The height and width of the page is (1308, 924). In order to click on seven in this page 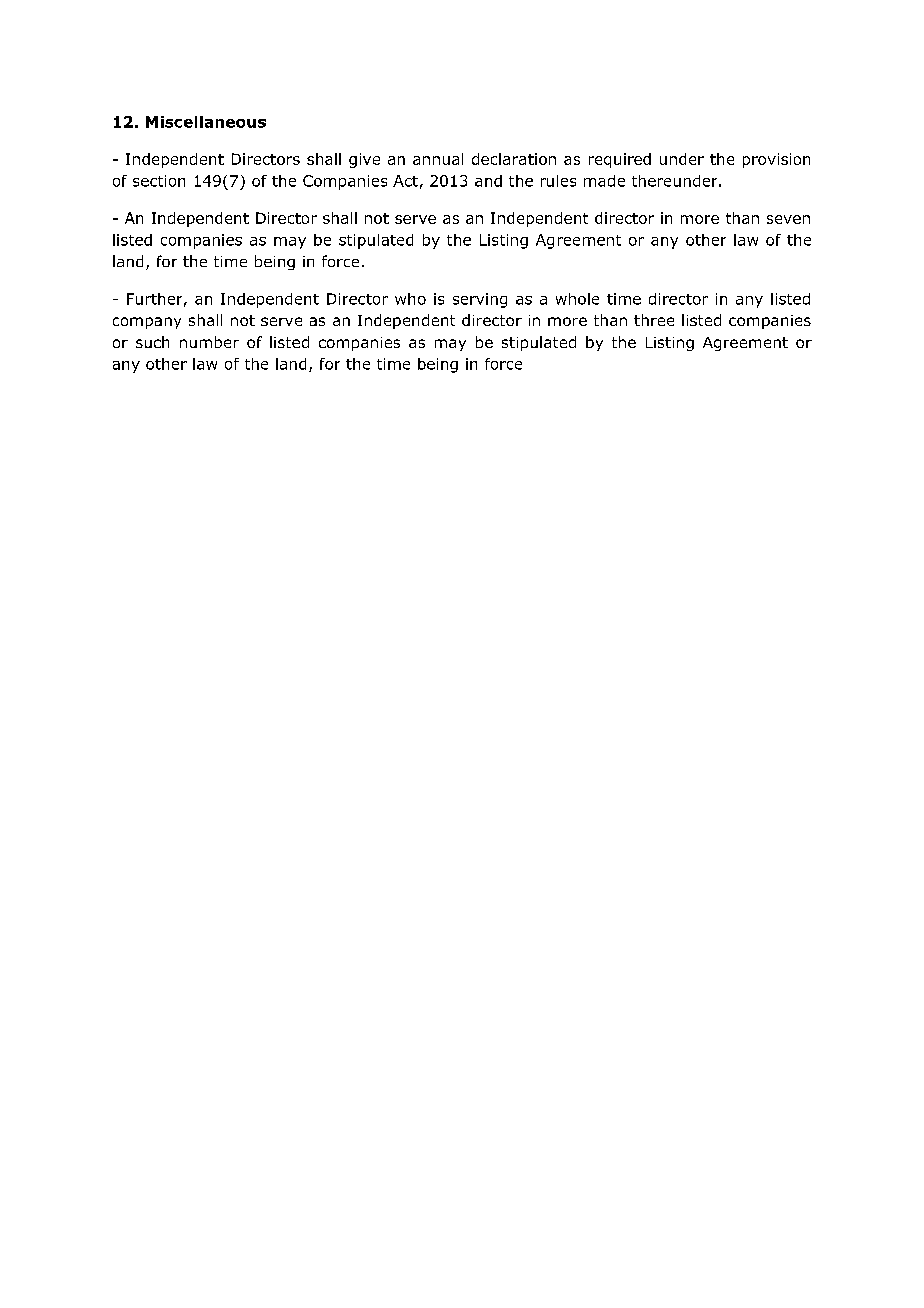, I will do `click(788, 219)`.
